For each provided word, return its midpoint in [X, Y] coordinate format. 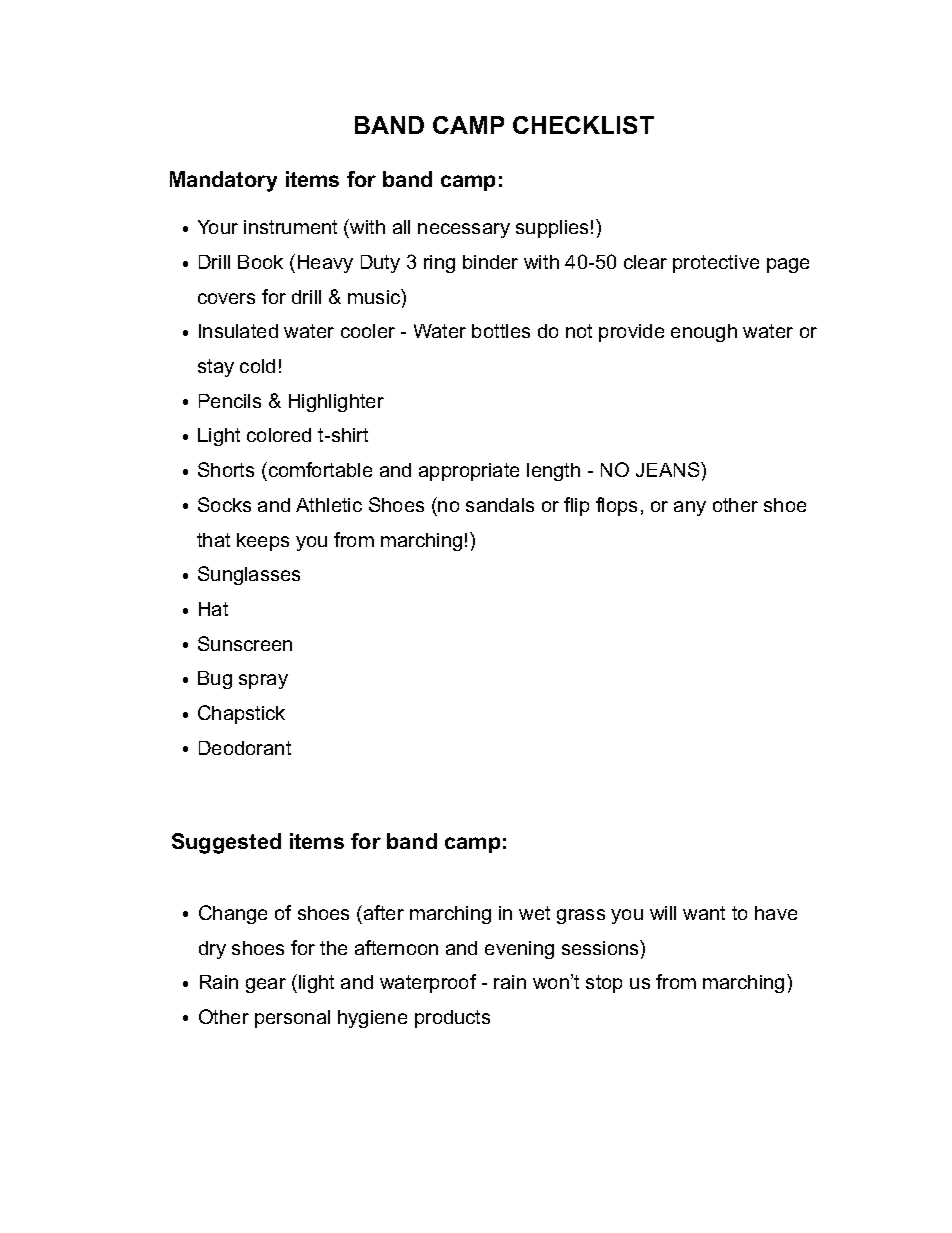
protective [716, 264]
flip [576, 506]
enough [704, 333]
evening [519, 950]
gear [266, 985]
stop [604, 984]
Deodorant [245, 748]
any [690, 508]
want [704, 913]
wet [534, 913]
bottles [501, 331]
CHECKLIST [583, 125]
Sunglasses [249, 575]
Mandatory [223, 181]
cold [257, 366]
